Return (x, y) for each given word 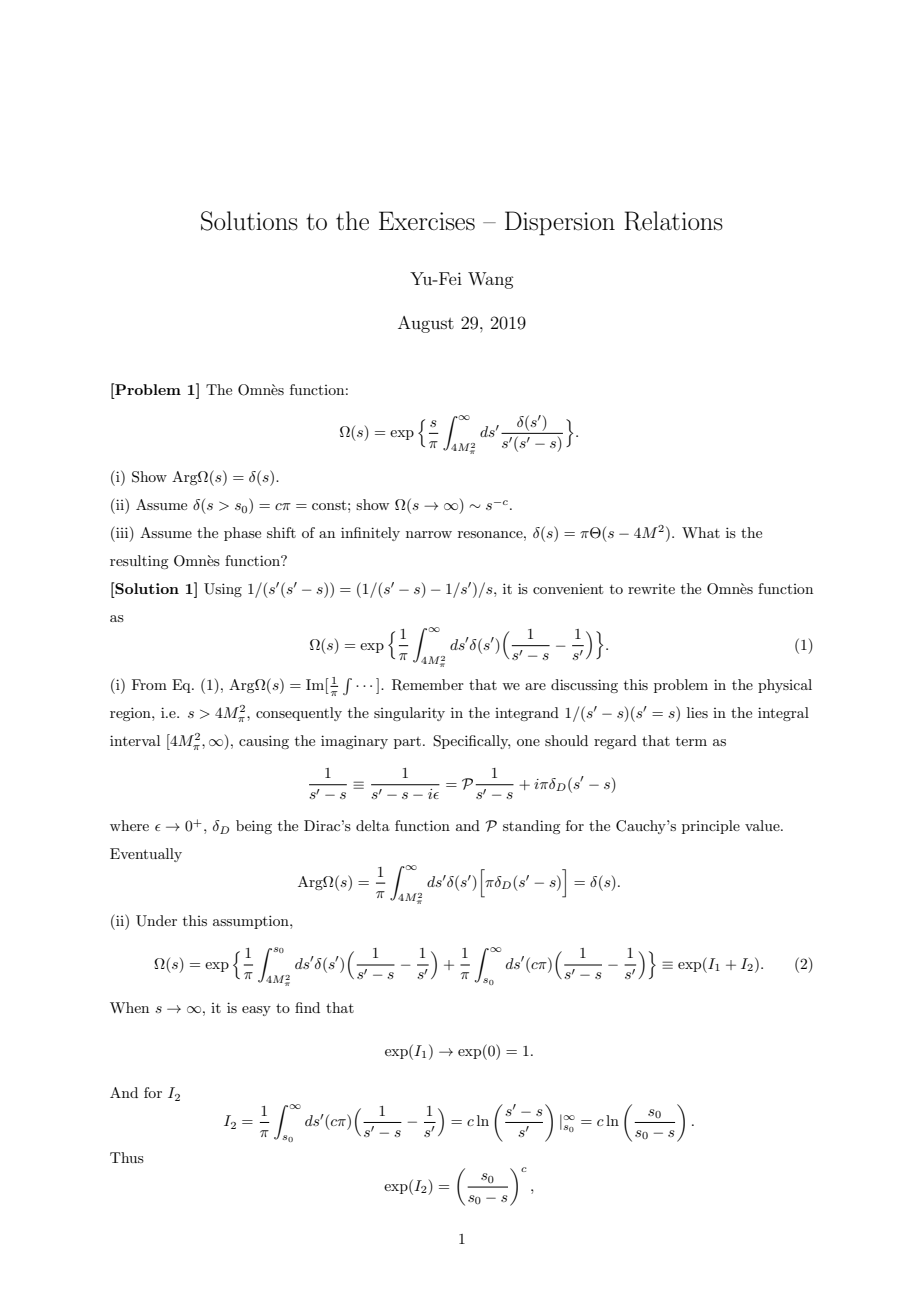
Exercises (427, 221)
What (701, 532)
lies (697, 712)
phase (242, 534)
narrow (429, 534)
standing (531, 827)
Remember (428, 685)
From (149, 684)
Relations (673, 221)
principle (711, 827)
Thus (127, 1157)
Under (156, 921)
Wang (490, 280)
